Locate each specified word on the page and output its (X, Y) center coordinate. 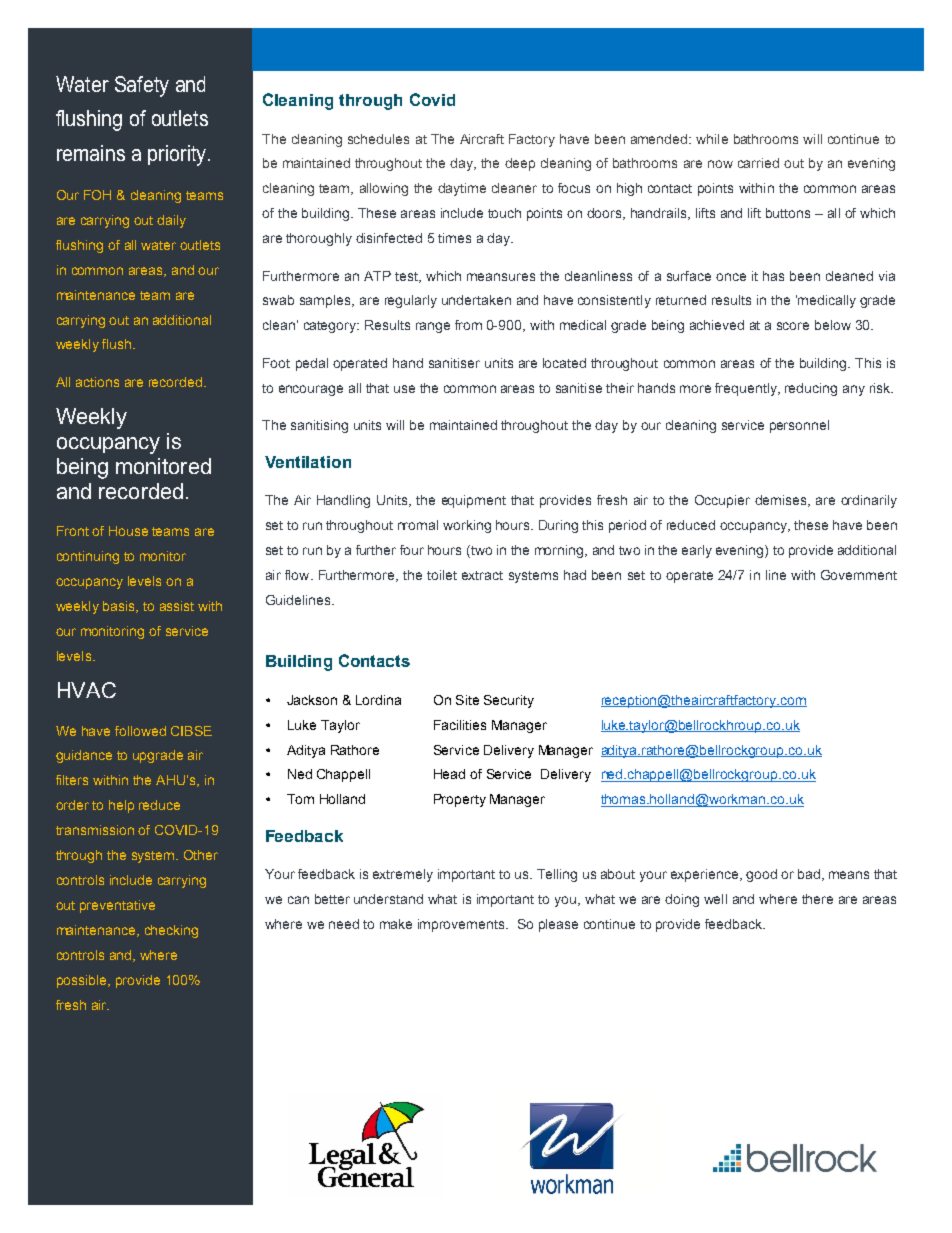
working (467, 526)
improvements (462, 925)
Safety (142, 86)
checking (171, 931)
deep (520, 164)
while (712, 139)
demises (782, 501)
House (128, 531)
